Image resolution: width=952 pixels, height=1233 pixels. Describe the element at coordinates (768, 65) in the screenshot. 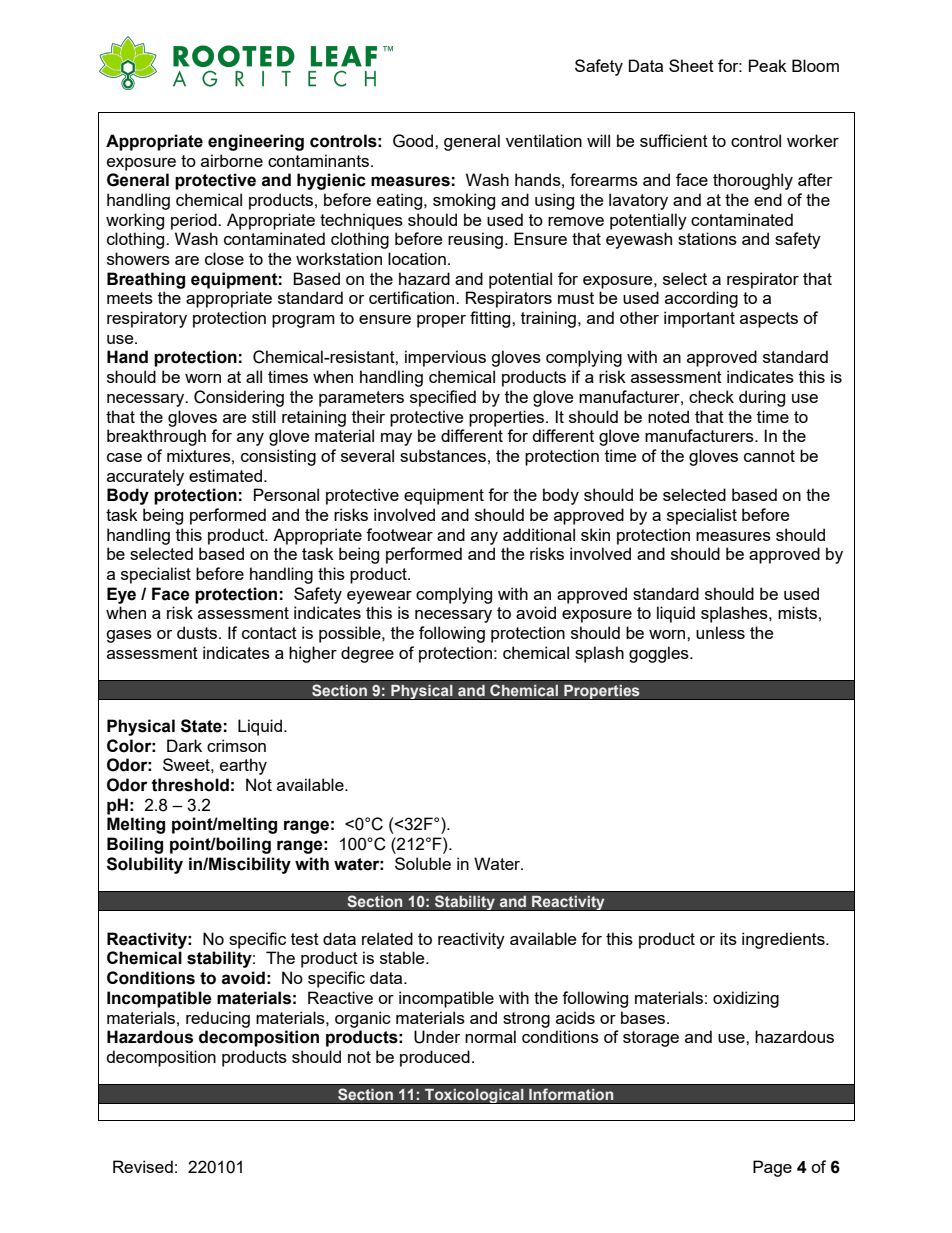

I see `Peak` at that location.
